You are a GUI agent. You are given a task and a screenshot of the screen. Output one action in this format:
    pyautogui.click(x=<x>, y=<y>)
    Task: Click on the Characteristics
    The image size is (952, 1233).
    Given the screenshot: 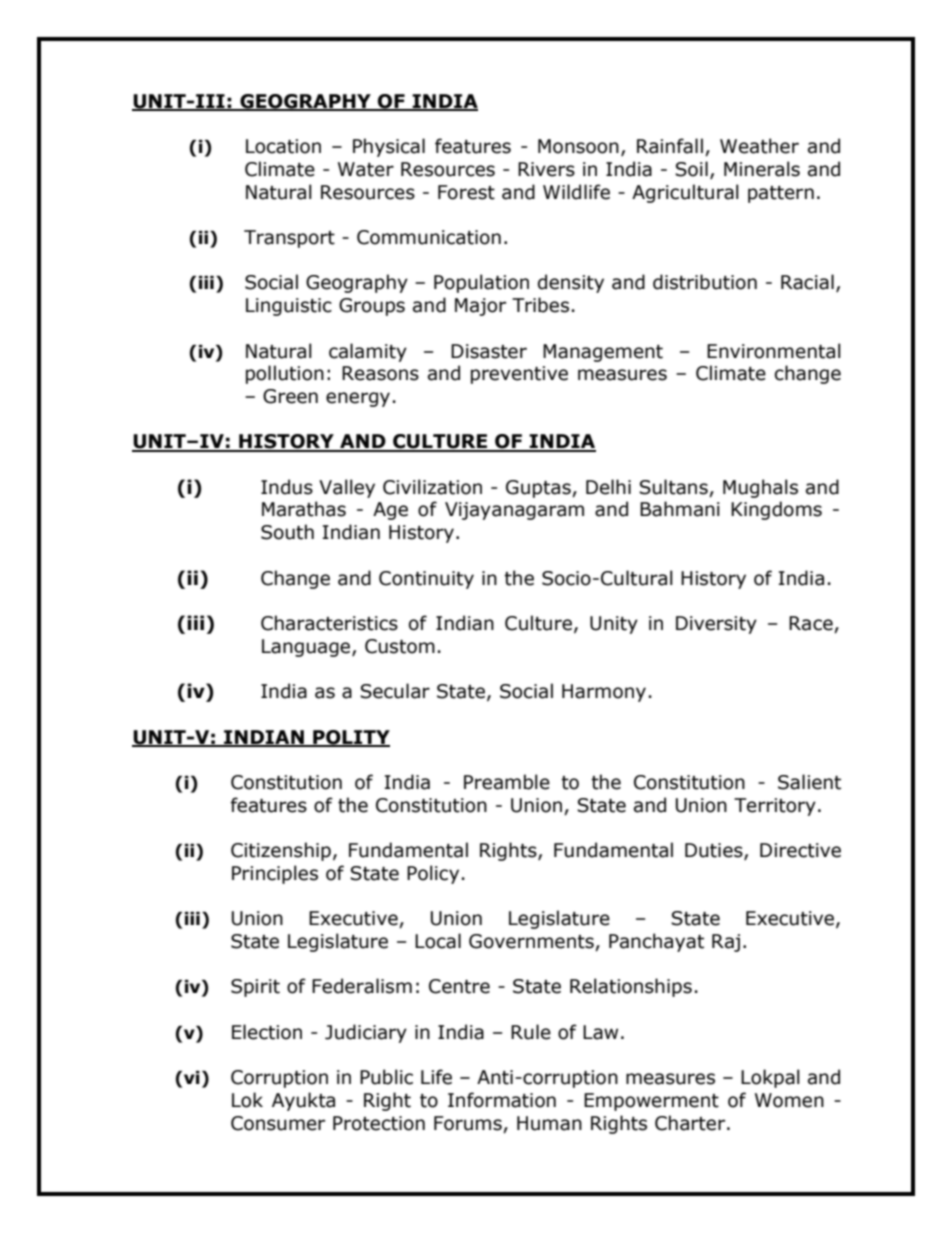 What is the action you would take?
    pyautogui.click(x=329, y=623)
